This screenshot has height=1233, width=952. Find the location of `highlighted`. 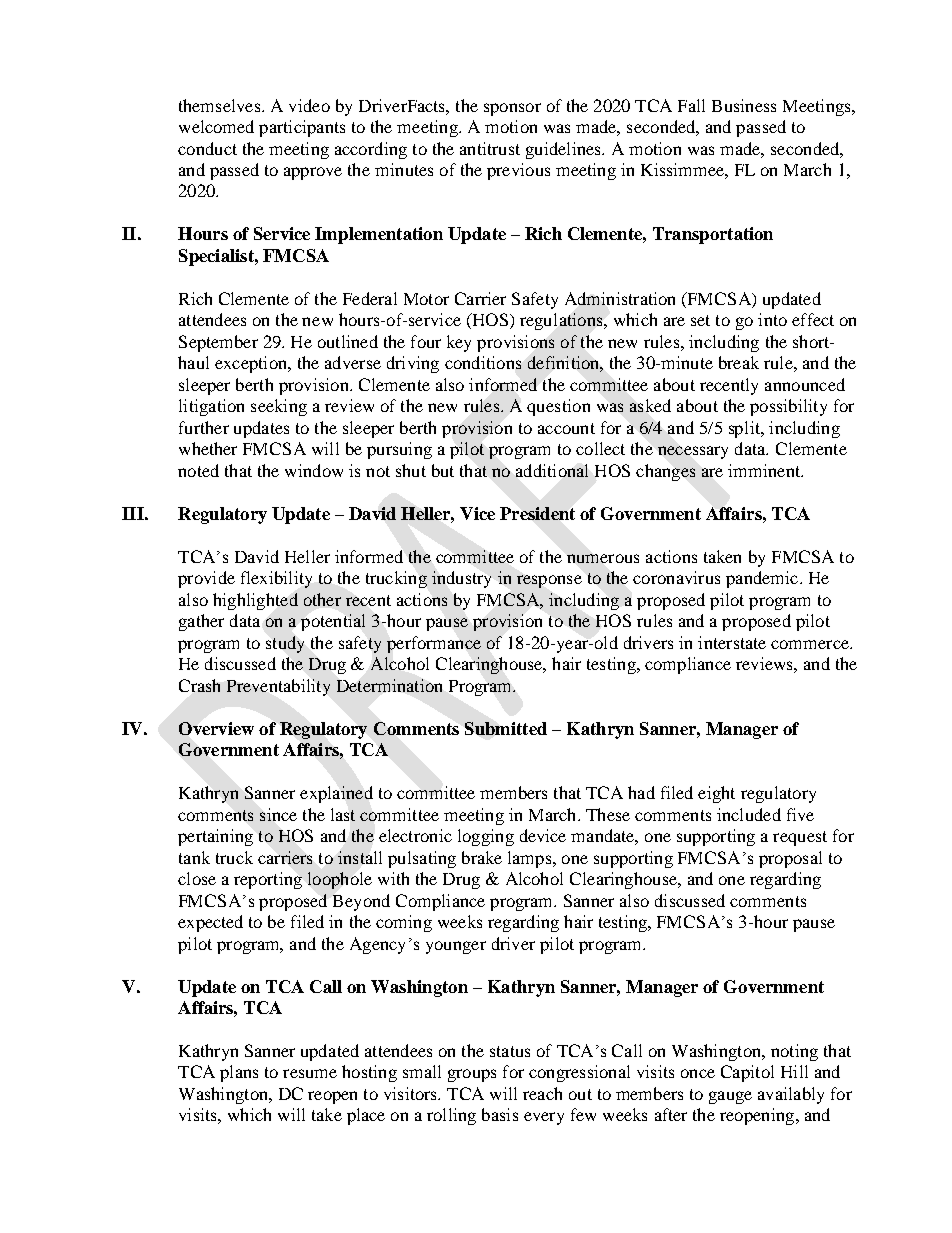

highlighted is located at coordinates (255, 601).
